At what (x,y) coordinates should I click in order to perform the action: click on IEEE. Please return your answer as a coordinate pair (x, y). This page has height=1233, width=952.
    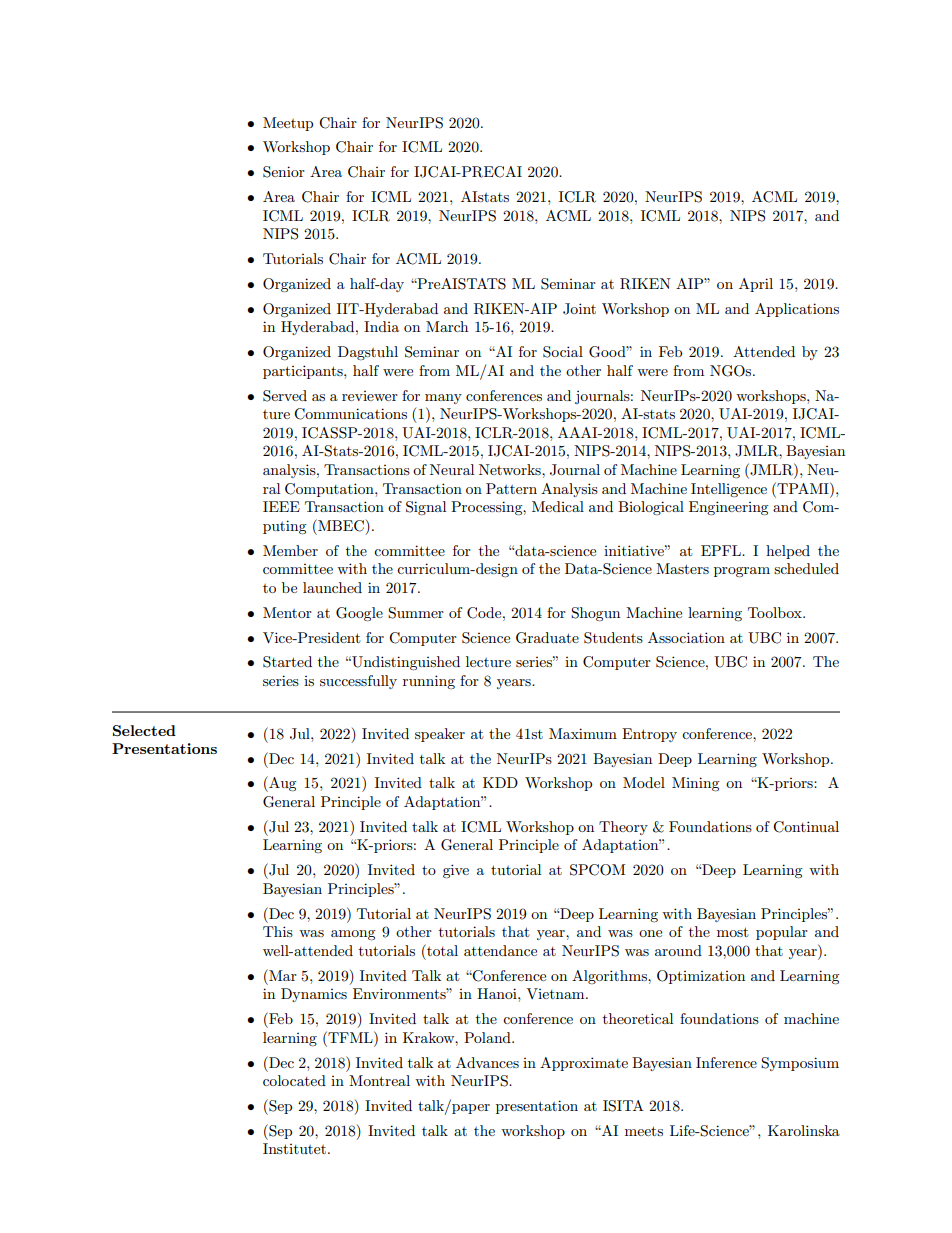
    Looking at the image, I should click on (281, 506).
